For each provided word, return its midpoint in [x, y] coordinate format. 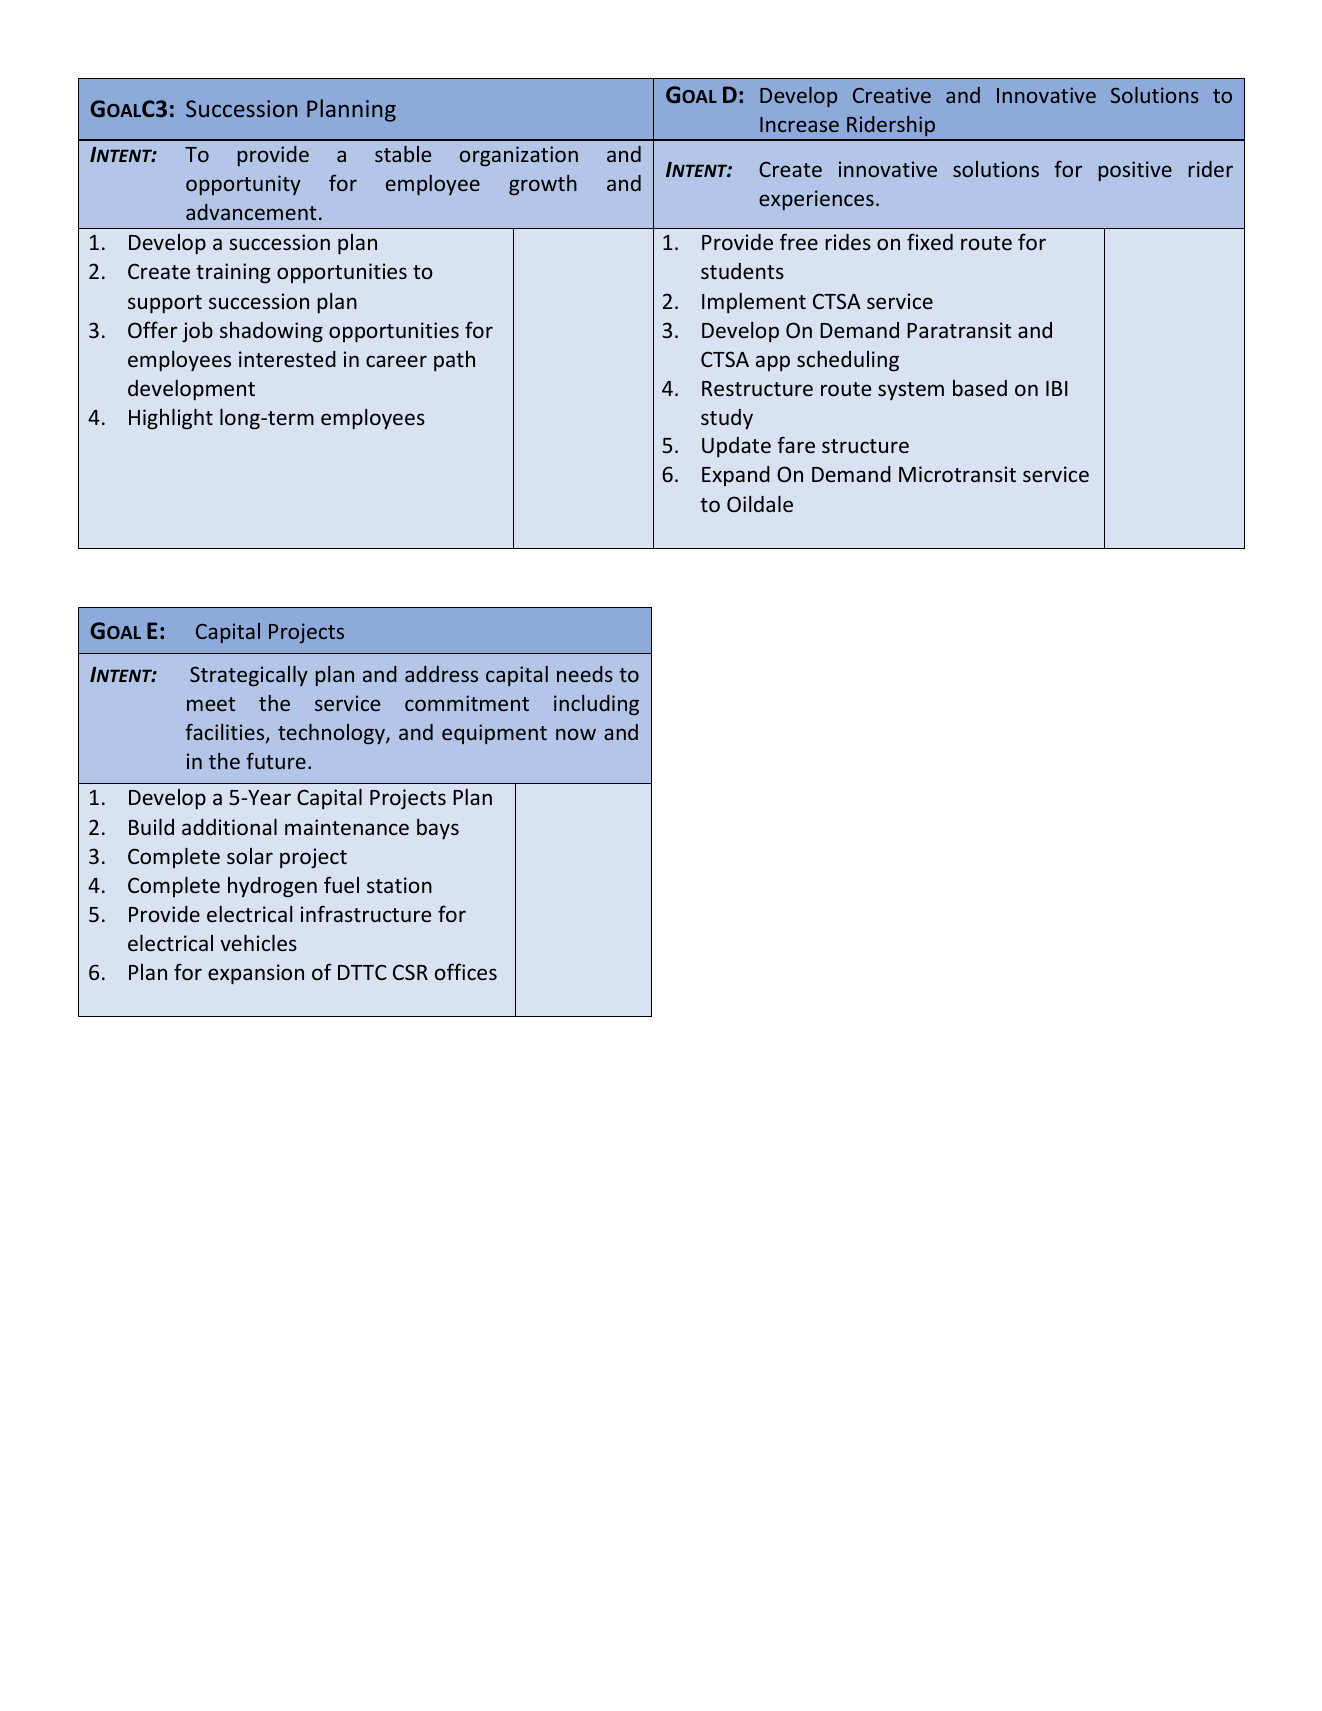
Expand [736, 476]
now [576, 734]
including [596, 705]
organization [519, 156]
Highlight [171, 419]
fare [796, 444]
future [276, 761]
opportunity [243, 185]
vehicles [258, 943]
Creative [892, 95]
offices [466, 971]
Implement [754, 303]
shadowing [271, 332]
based [980, 388]
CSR [410, 972]
